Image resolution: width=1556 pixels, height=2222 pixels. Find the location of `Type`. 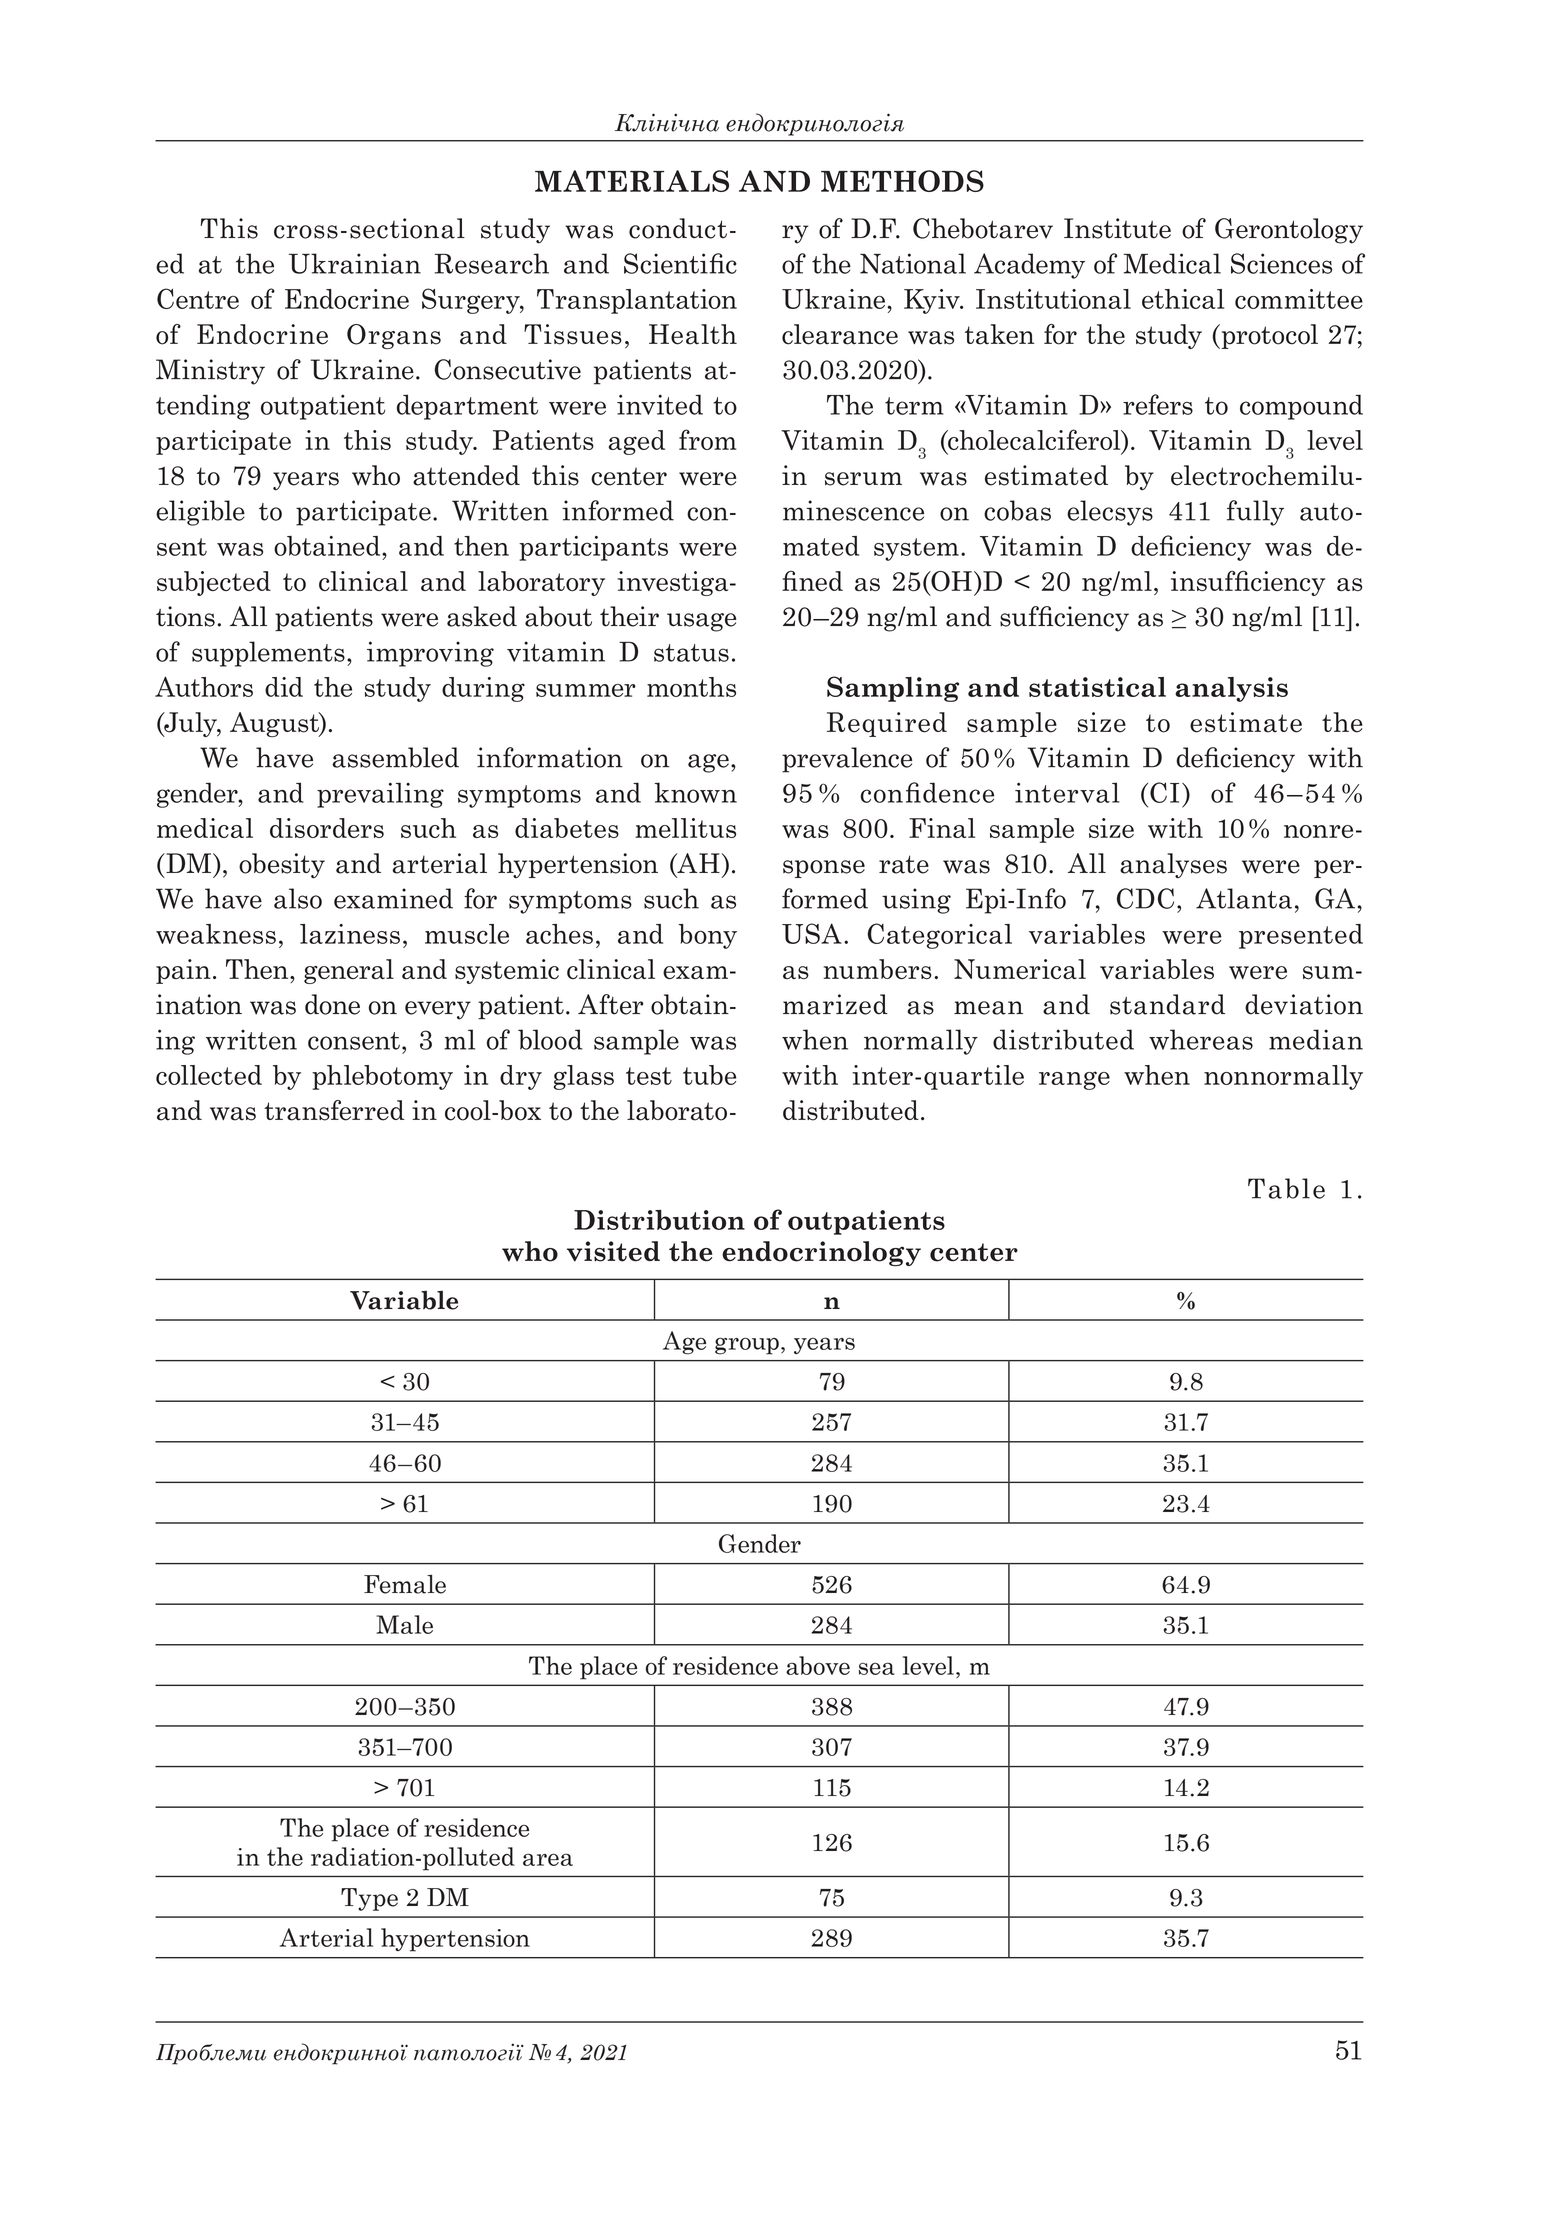

Type is located at coordinates (369, 1899).
